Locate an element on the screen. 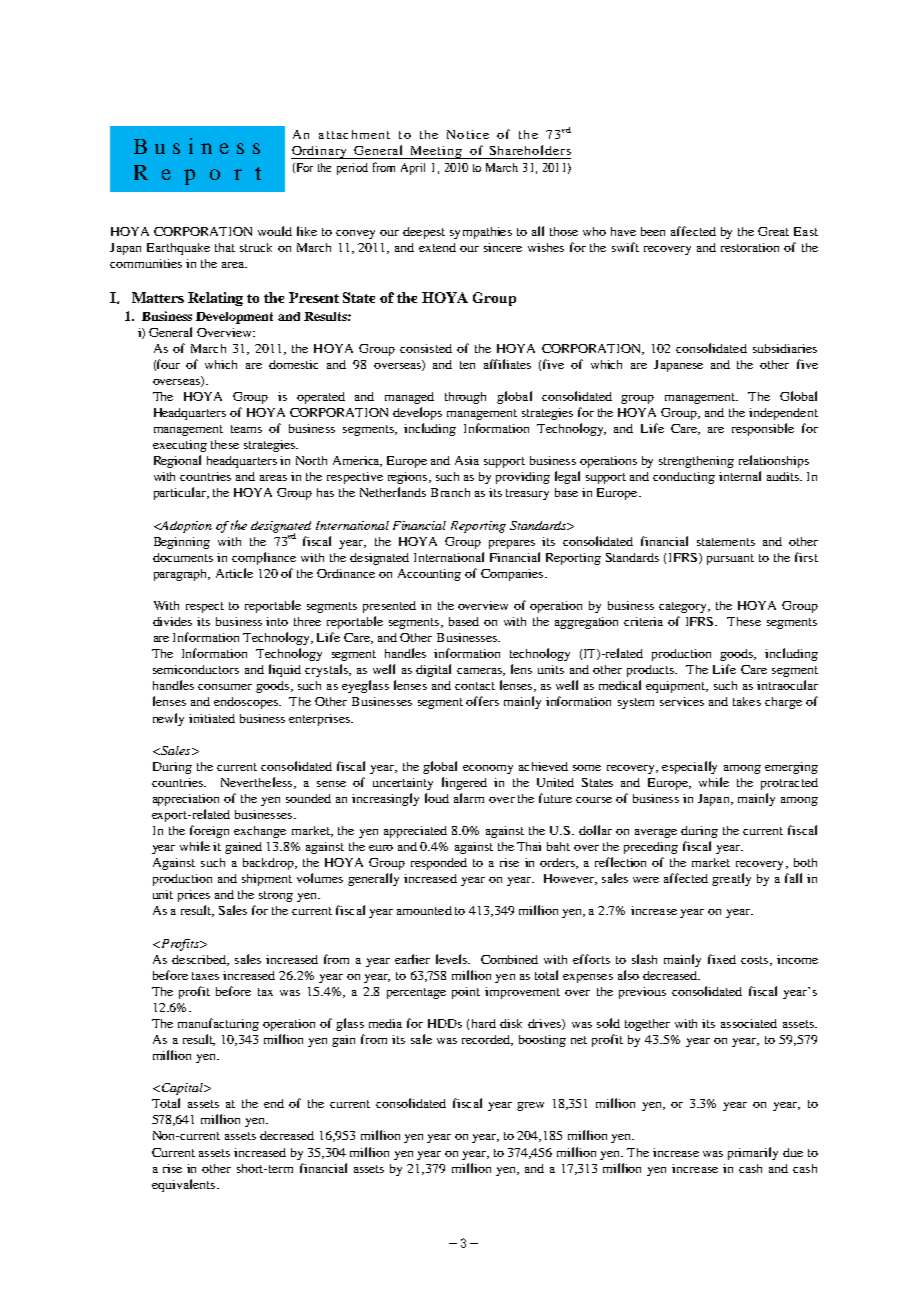 The height and width of the screenshot is (1308, 924). takes is located at coordinates (747, 701).
